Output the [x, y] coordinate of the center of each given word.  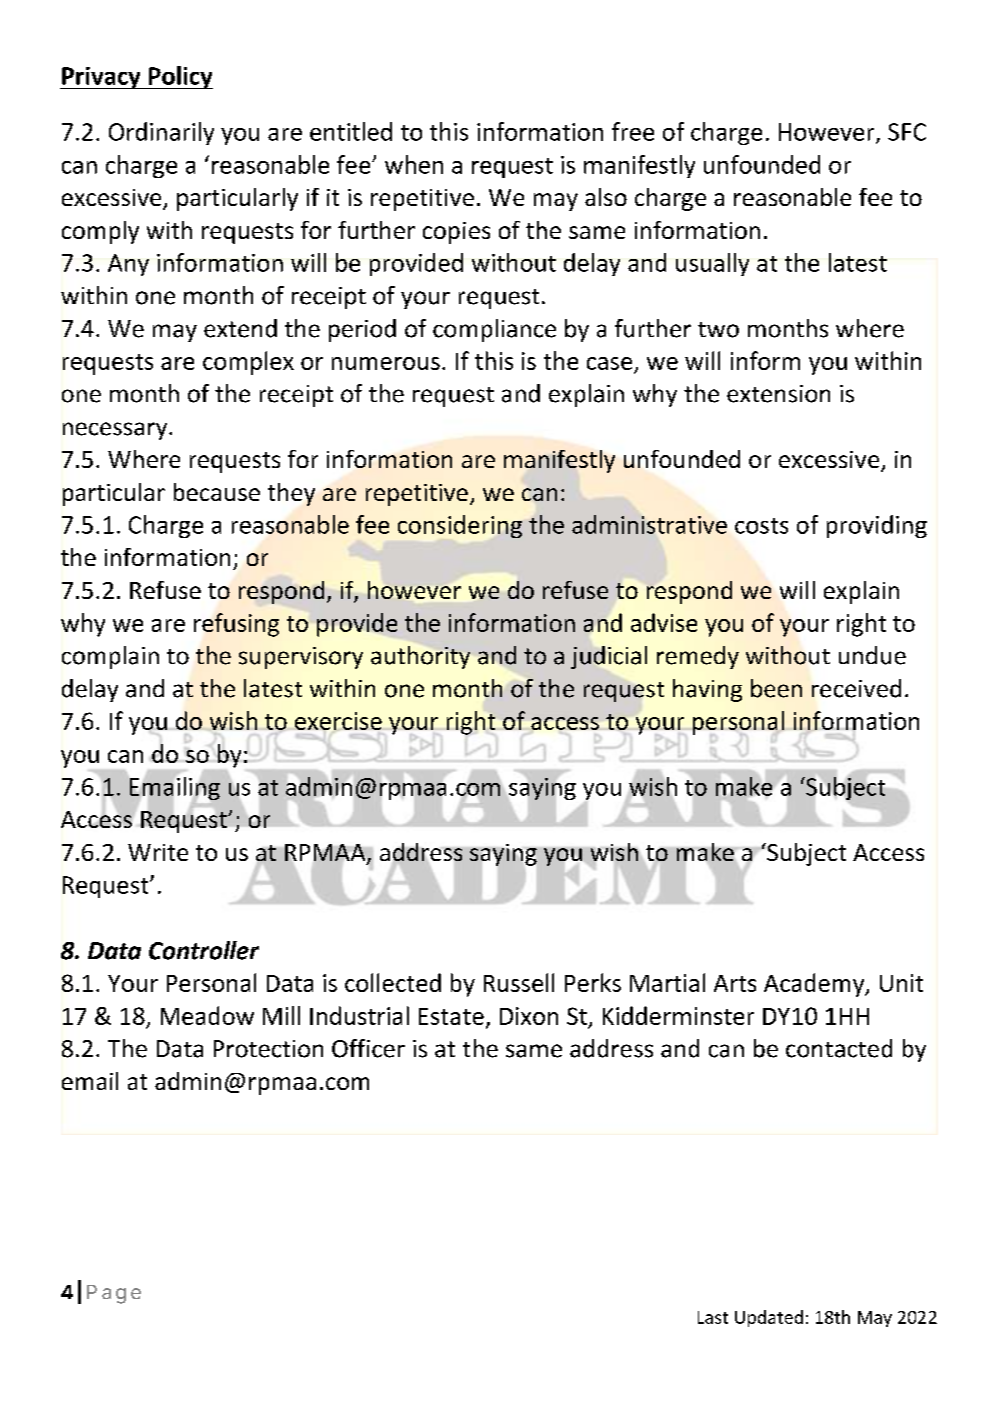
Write [158, 852]
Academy [815, 985]
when [414, 164]
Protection [268, 1049]
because [217, 492]
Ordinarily [161, 133]
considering [460, 526]
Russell [519, 982]
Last [713, 1317]
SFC [907, 132]
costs [761, 526]
